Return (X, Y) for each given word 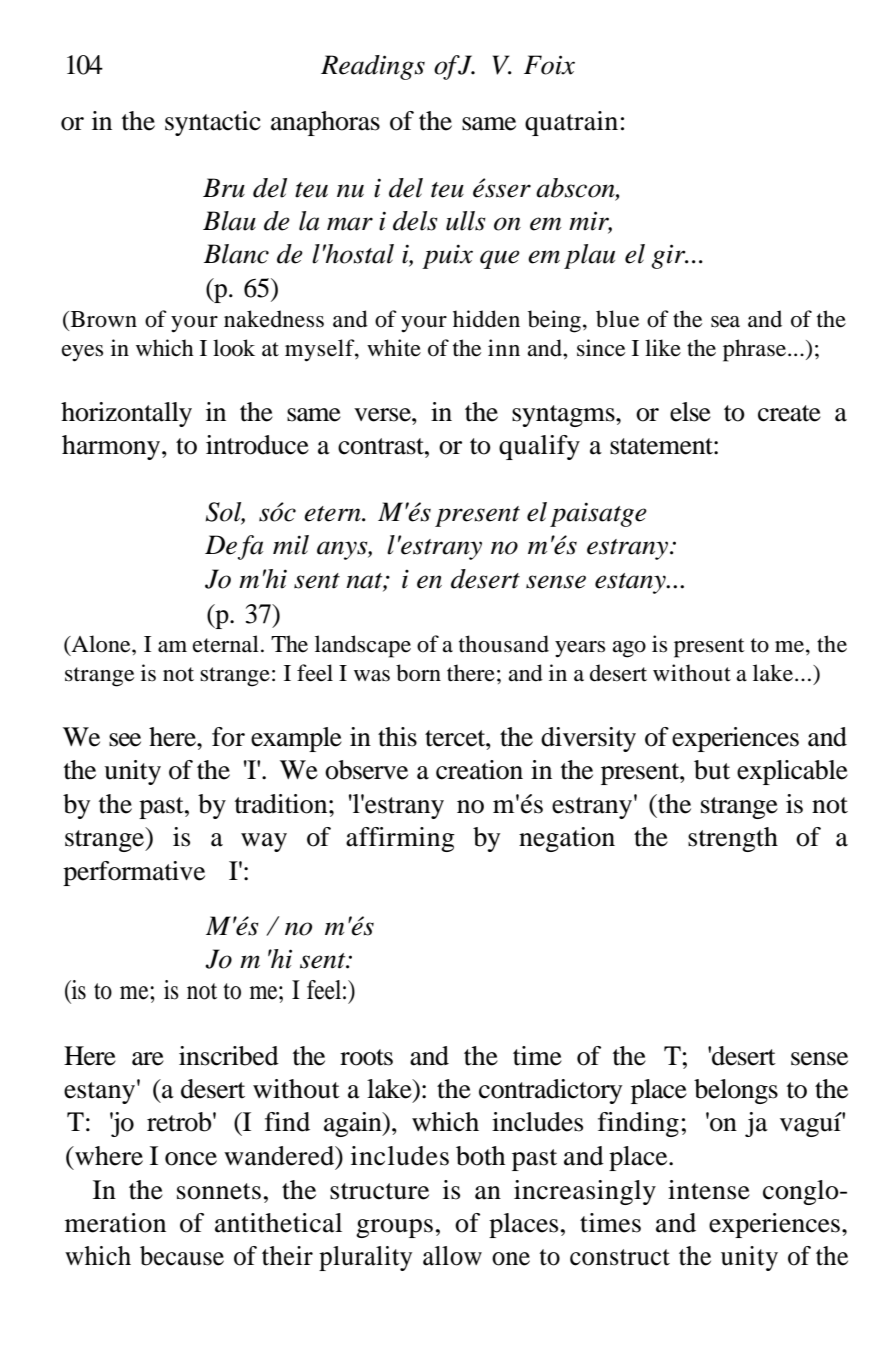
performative (134, 873)
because (182, 1256)
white (394, 348)
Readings (373, 67)
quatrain (571, 123)
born (418, 673)
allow (452, 1256)
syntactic (213, 123)
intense (709, 1190)
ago (629, 649)
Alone (101, 645)
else (690, 412)
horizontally (126, 414)
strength (733, 839)
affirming (400, 839)
